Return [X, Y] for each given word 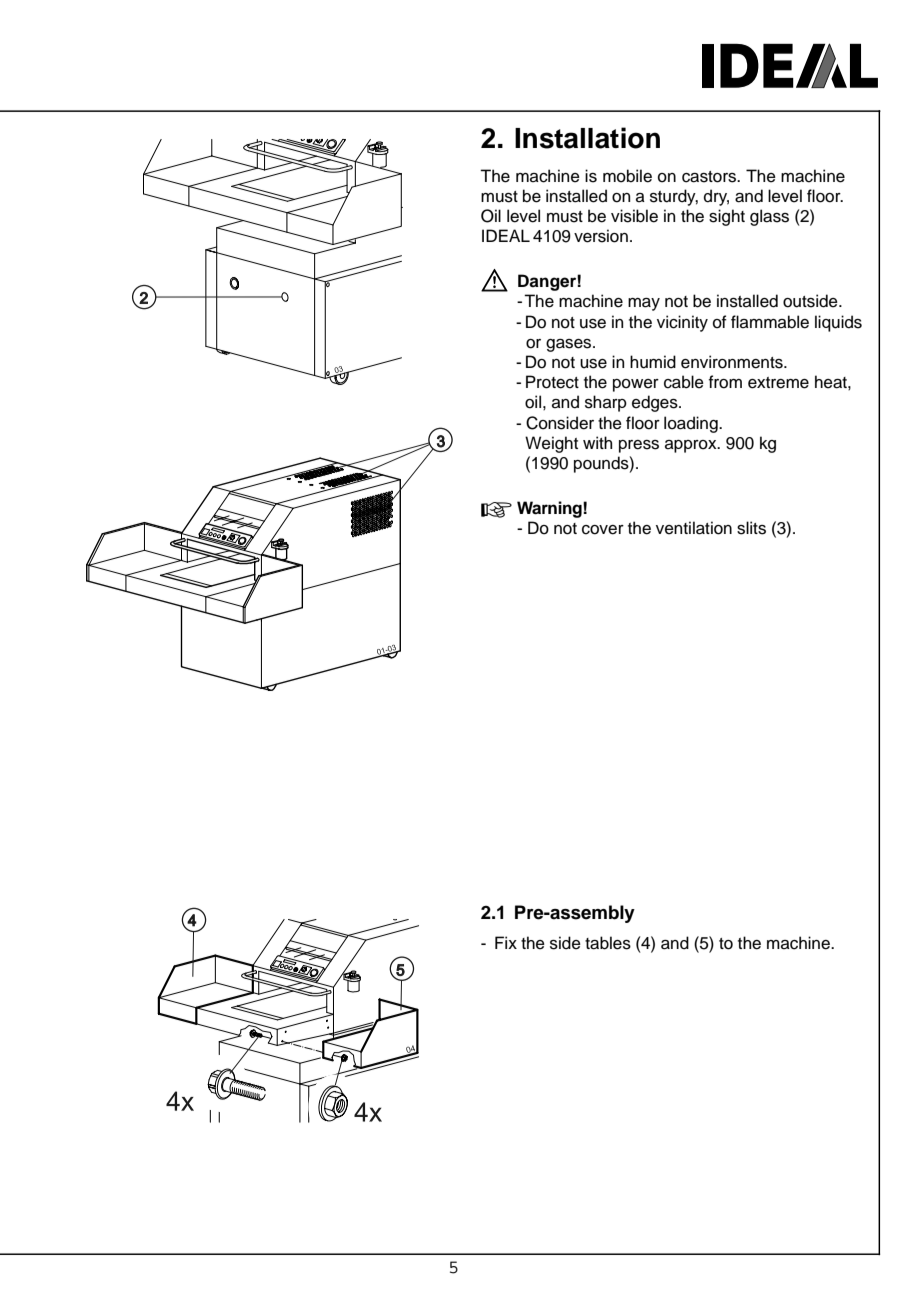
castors [710, 177]
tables [608, 943]
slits [751, 528]
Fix [506, 942]
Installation [587, 138]
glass [769, 217]
